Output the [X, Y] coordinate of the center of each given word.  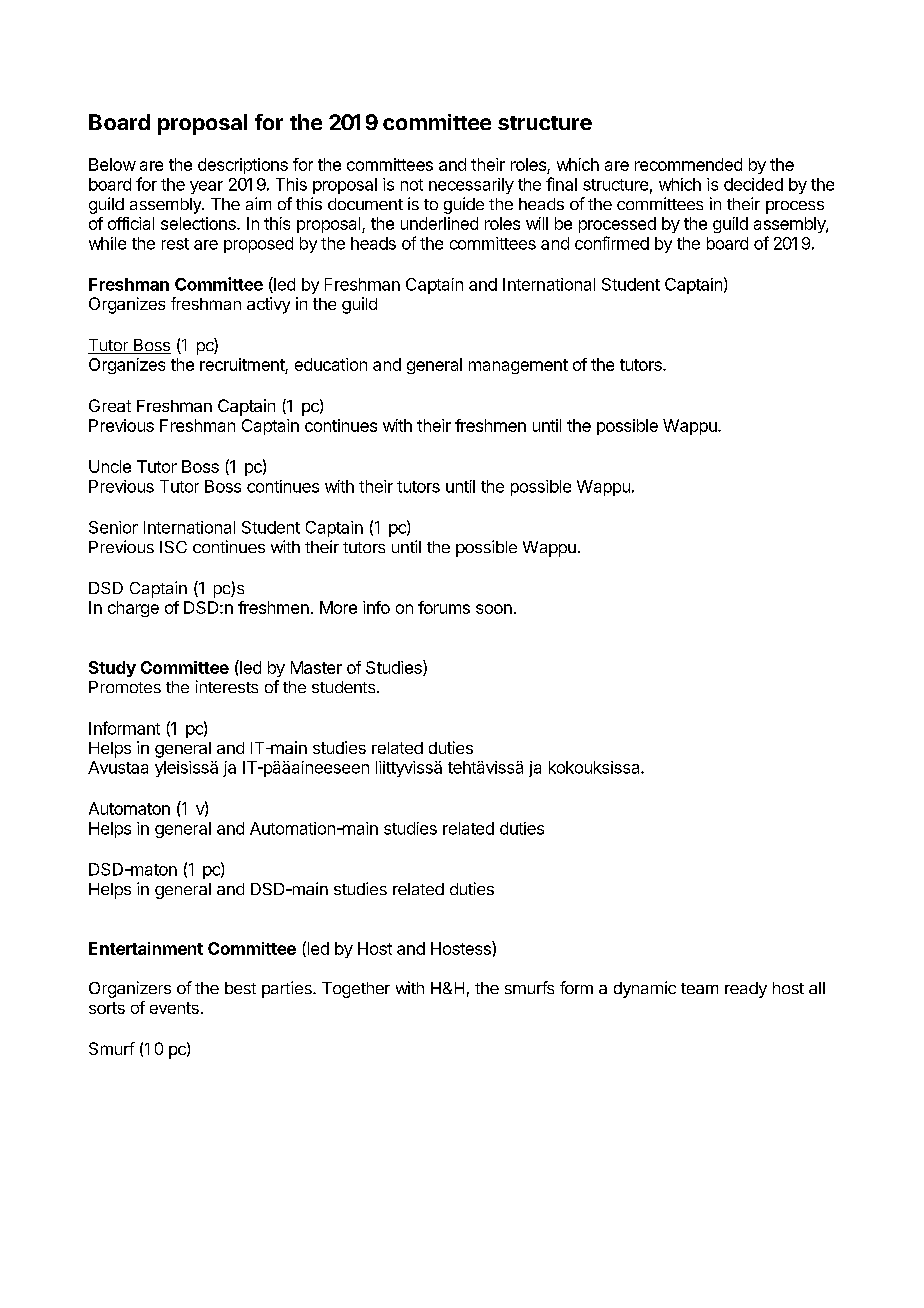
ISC [173, 547]
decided [753, 184]
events [174, 1008]
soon [494, 609]
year [206, 187]
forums [444, 607]
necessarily [471, 186]
